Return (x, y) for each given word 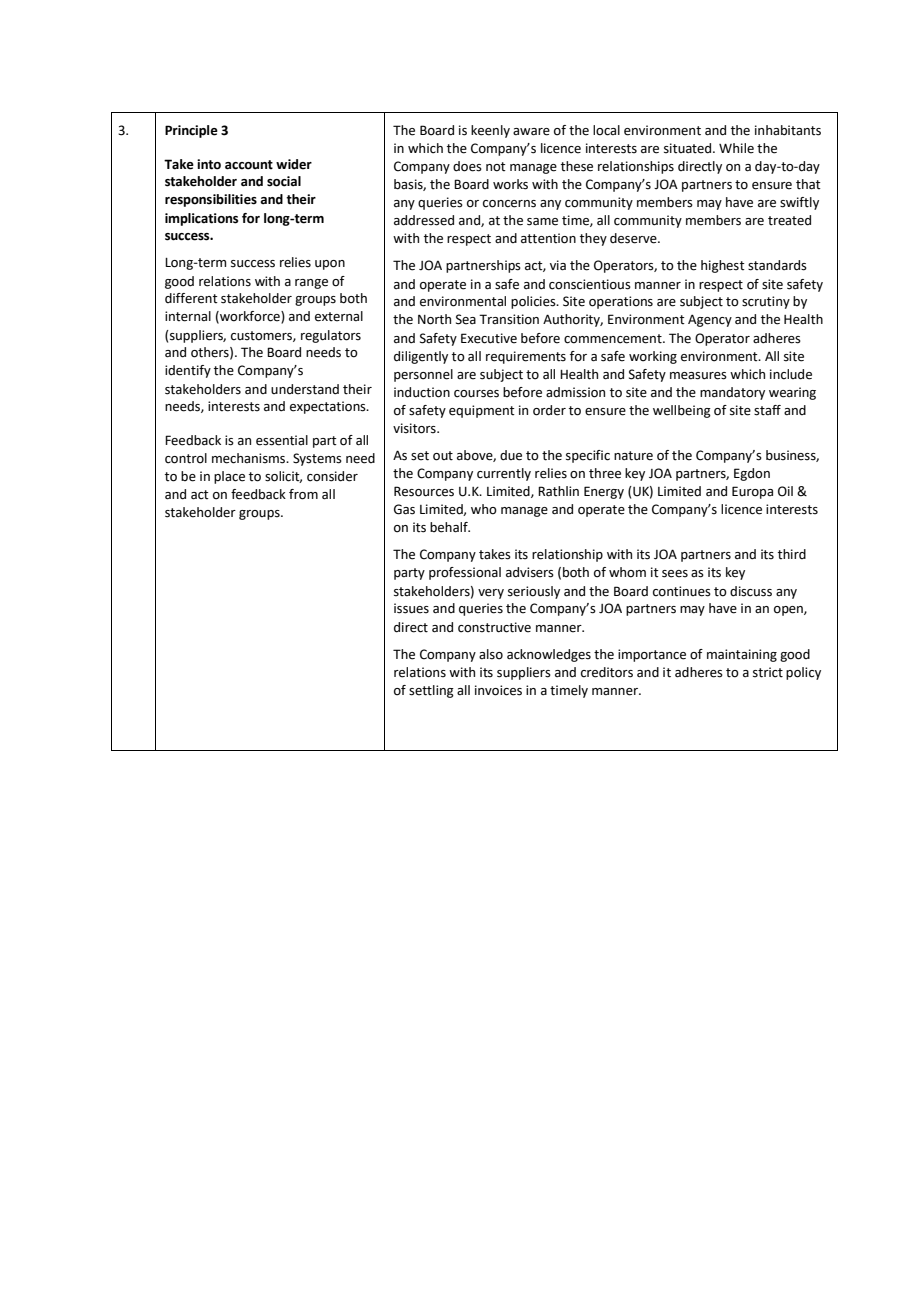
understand (305, 389)
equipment (482, 411)
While (736, 148)
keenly (490, 131)
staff (767, 410)
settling (431, 691)
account (249, 165)
